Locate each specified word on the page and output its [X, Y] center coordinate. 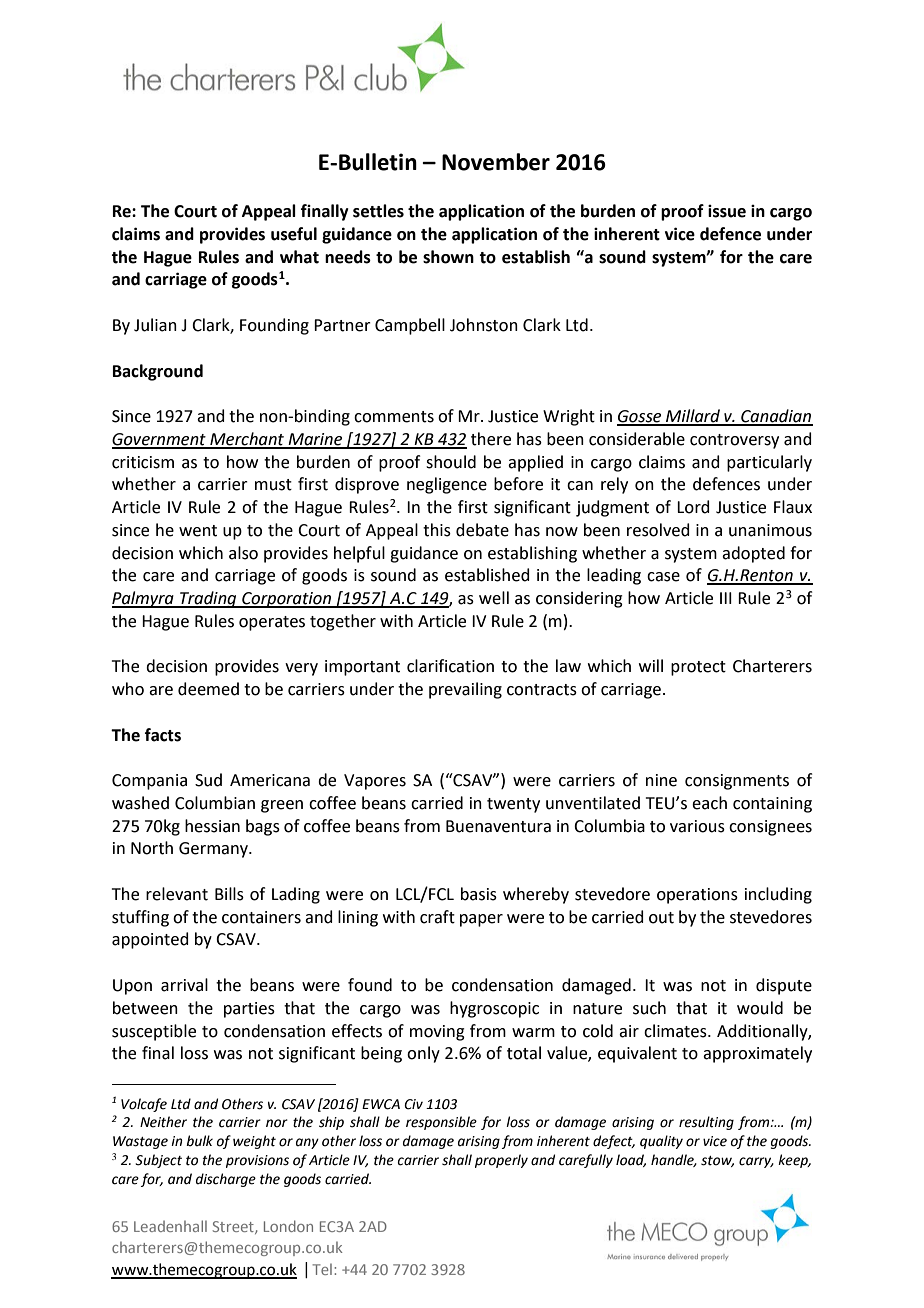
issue [727, 211]
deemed [208, 689]
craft [437, 917]
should [451, 462]
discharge [226, 1180]
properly [501, 1161]
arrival [184, 985]
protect [698, 668]
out [661, 918]
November [496, 162]
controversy [734, 441]
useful [294, 234]
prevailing [465, 690]
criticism [143, 462]
